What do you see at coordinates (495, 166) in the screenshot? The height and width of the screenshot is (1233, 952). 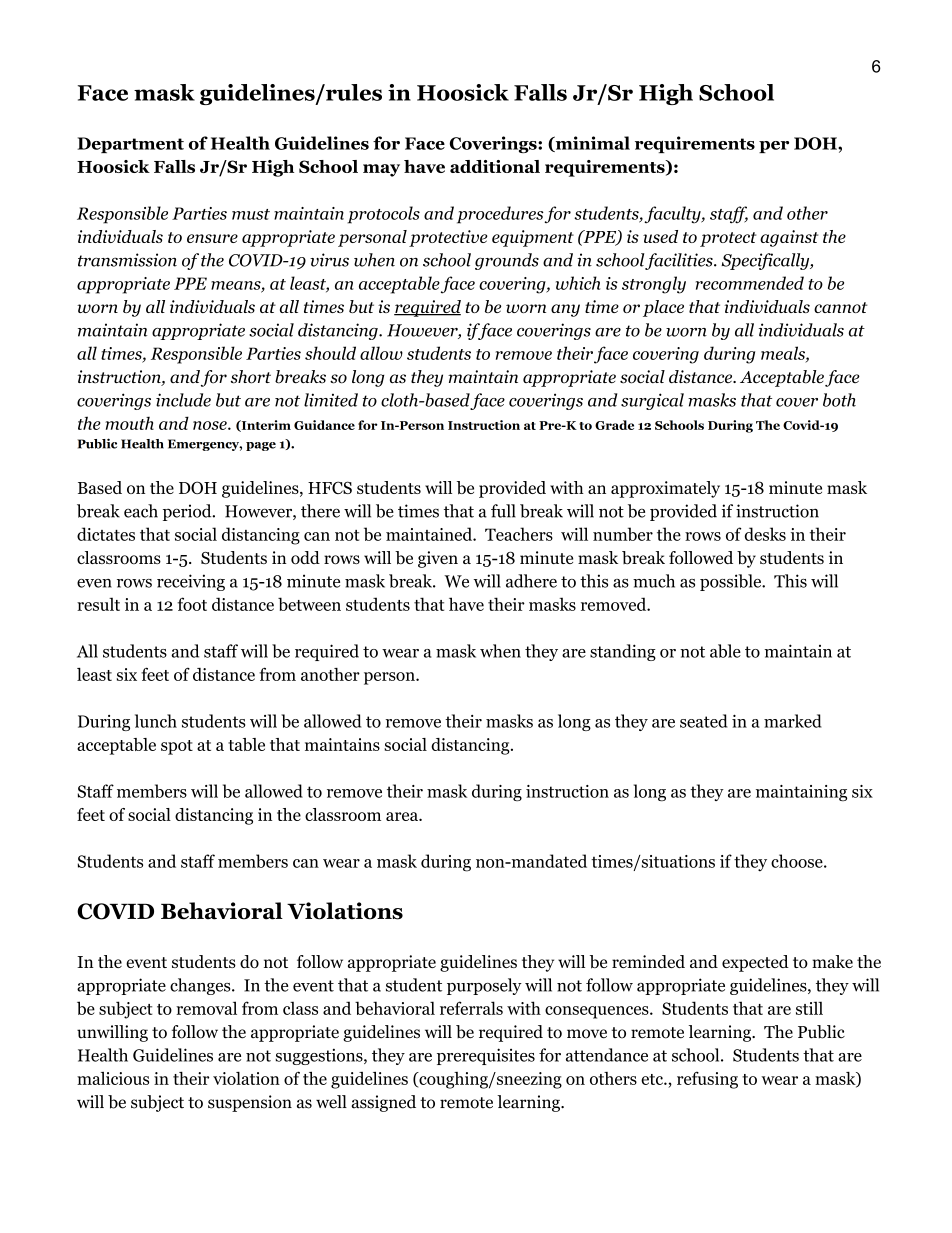 I see `additional` at bounding box center [495, 166].
